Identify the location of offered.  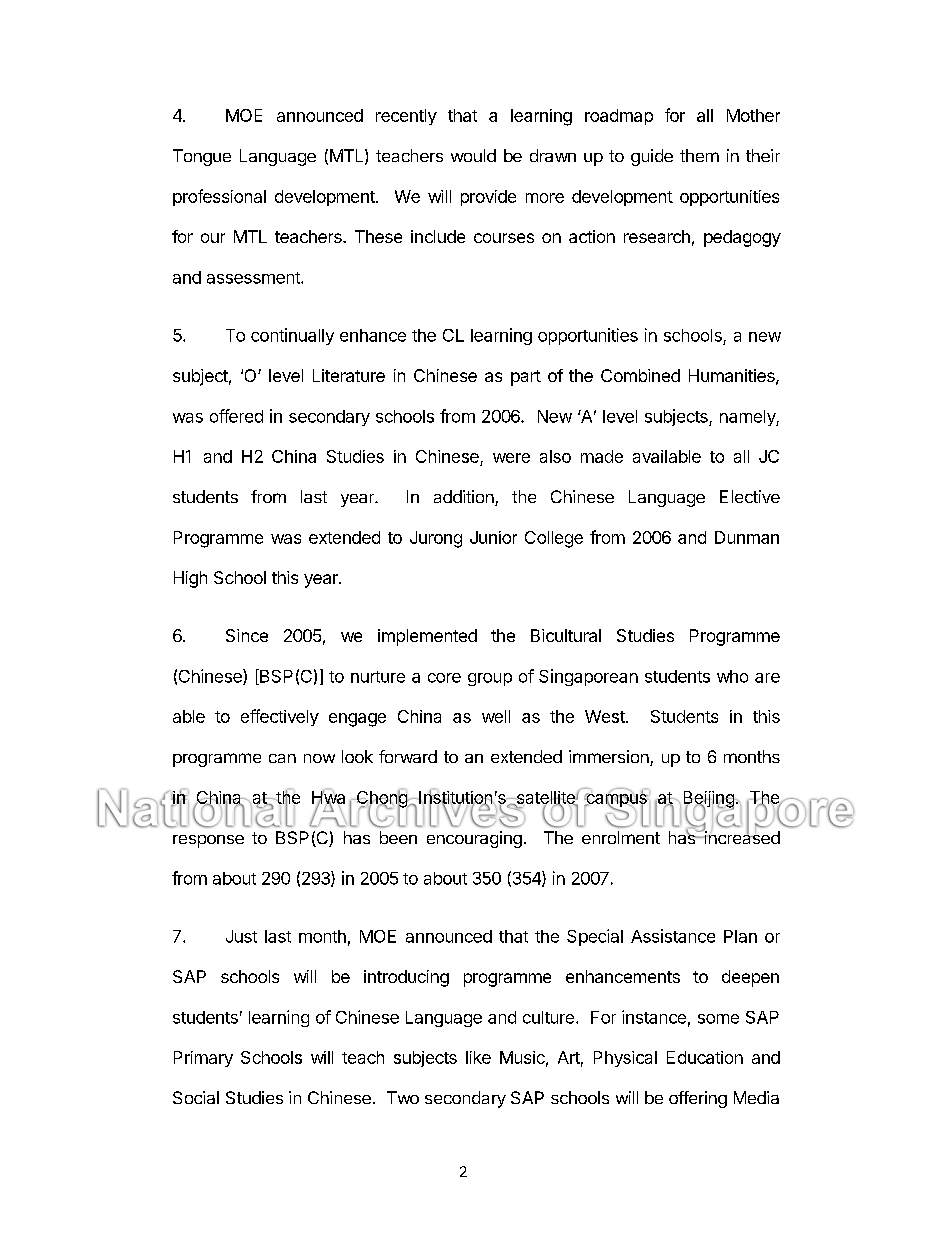
(236, 416).
